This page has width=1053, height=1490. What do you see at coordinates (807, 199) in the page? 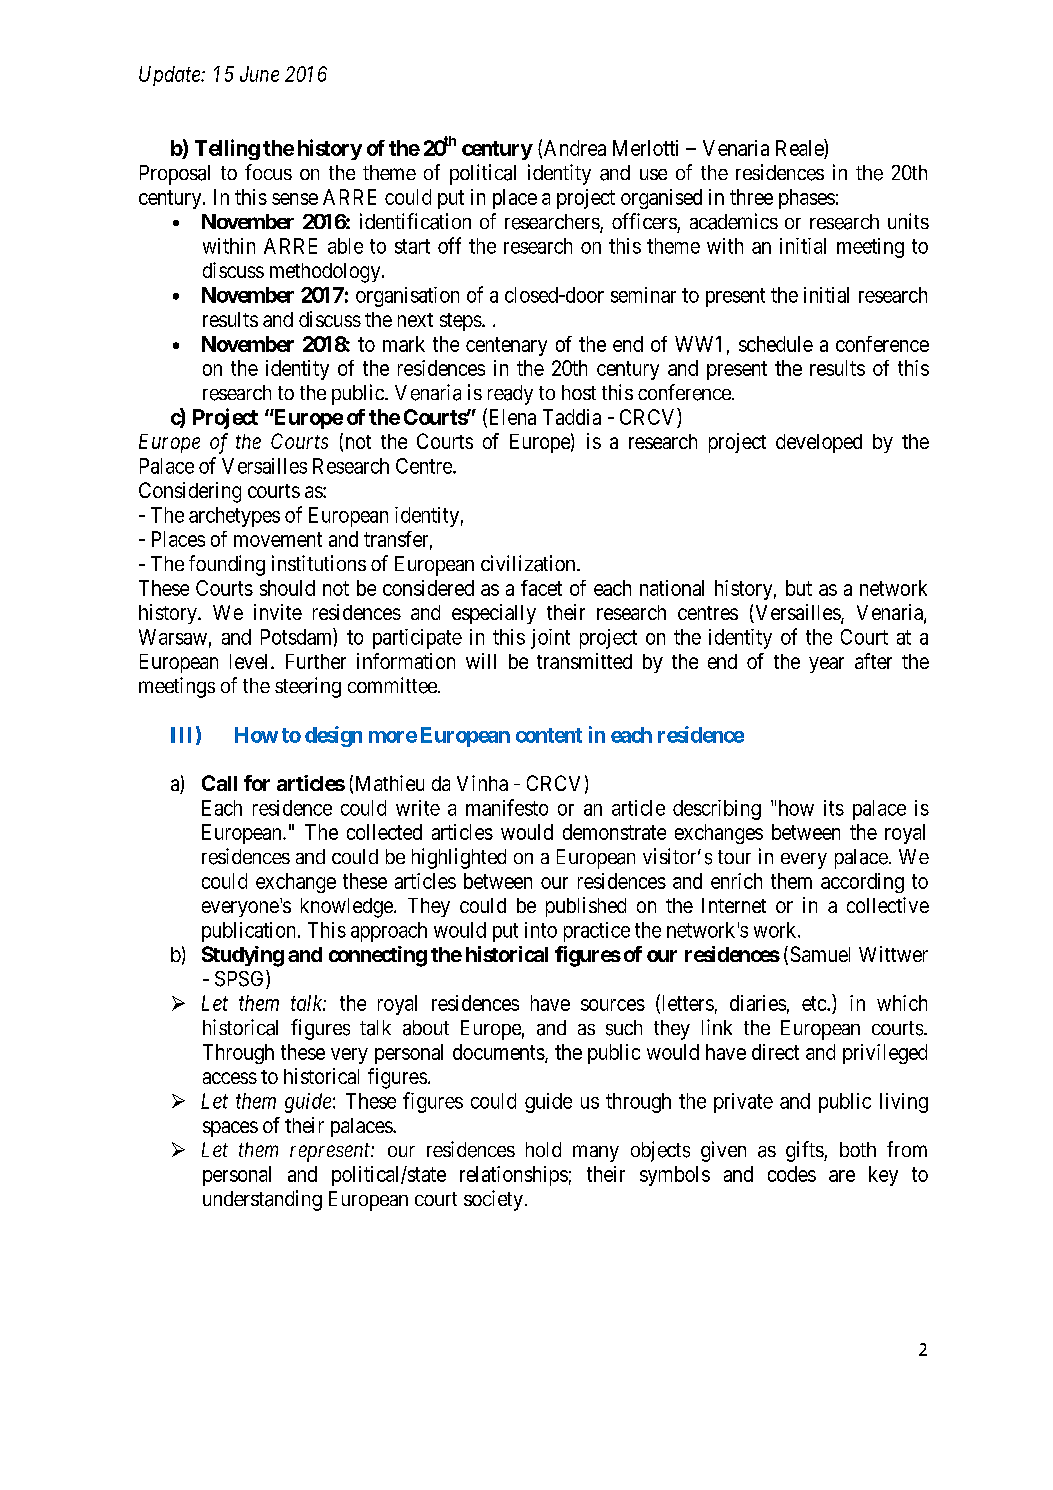
I see `phases` at bounding box center [807, 199].
